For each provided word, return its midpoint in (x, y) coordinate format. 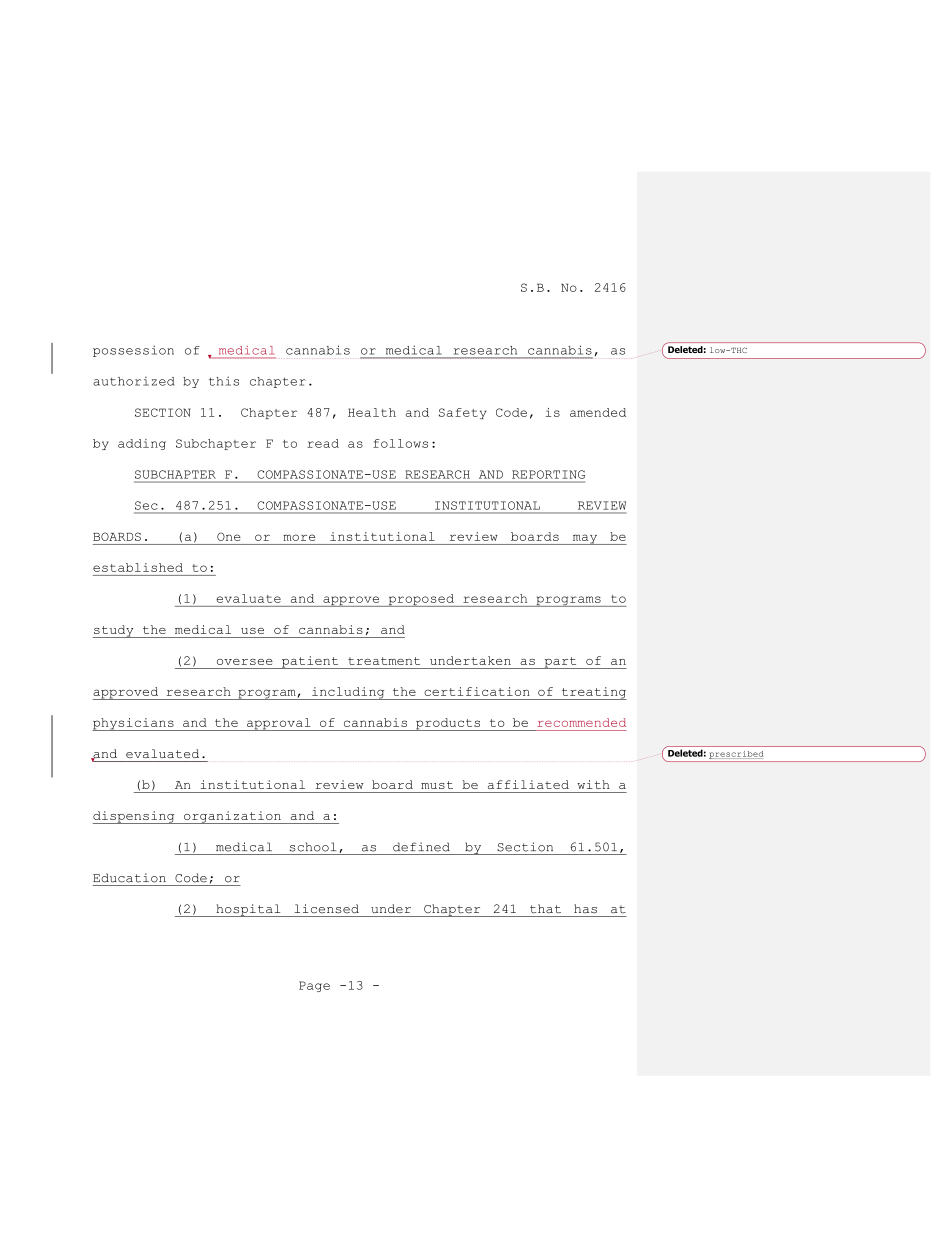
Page (314, 986)
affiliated (528, 784)
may (584, 539)
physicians (134, 724)
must (437, 785)
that (545, 909)
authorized (133, 381)
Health (372, 412)
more (299, 537)
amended (598, 412)
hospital (248, 910)
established (138, 567)
